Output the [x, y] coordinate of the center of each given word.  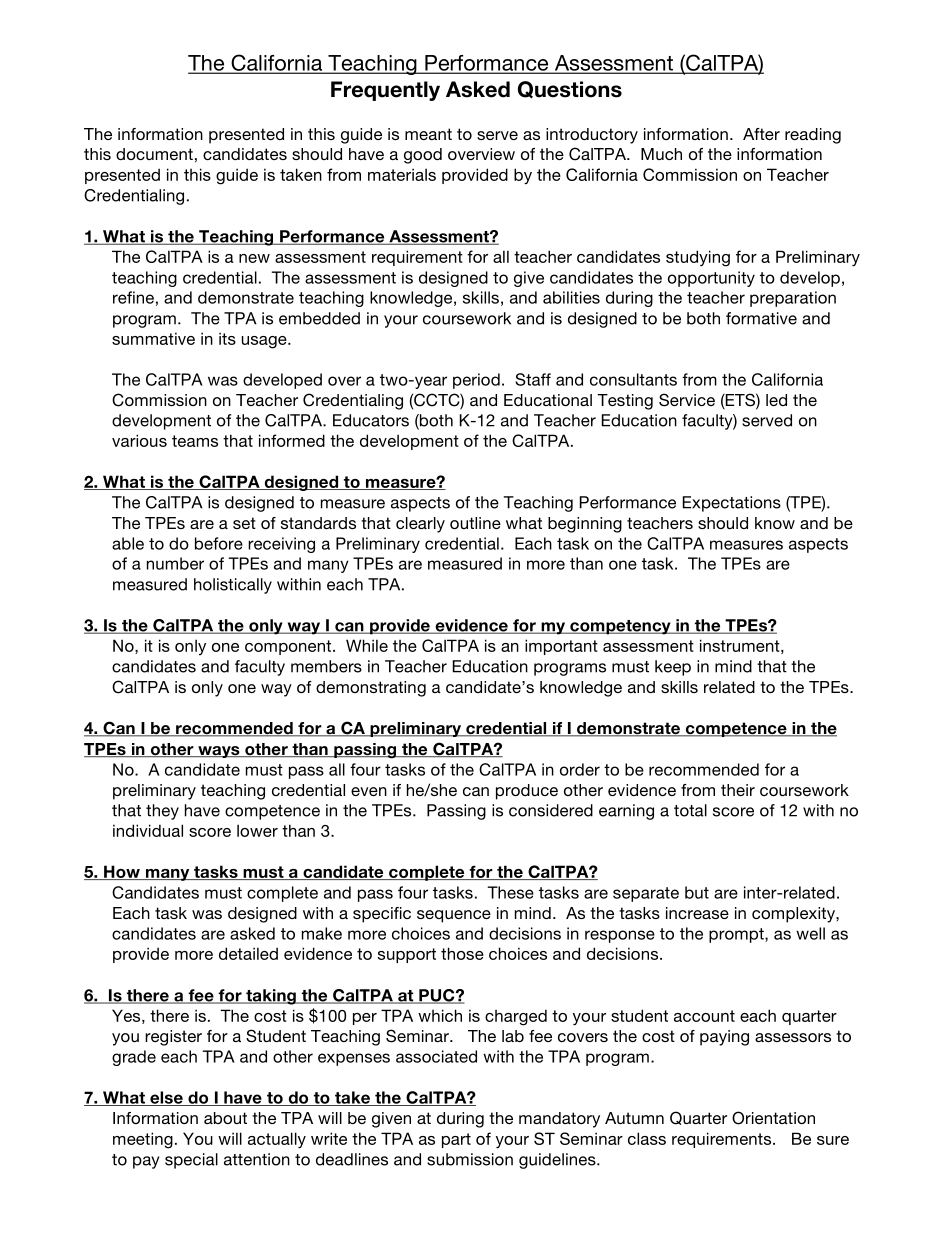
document [154, 154]
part [456, 1140]
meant [428, 134]
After [761, 134]
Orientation [773, 1118]
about [225, 1118]
